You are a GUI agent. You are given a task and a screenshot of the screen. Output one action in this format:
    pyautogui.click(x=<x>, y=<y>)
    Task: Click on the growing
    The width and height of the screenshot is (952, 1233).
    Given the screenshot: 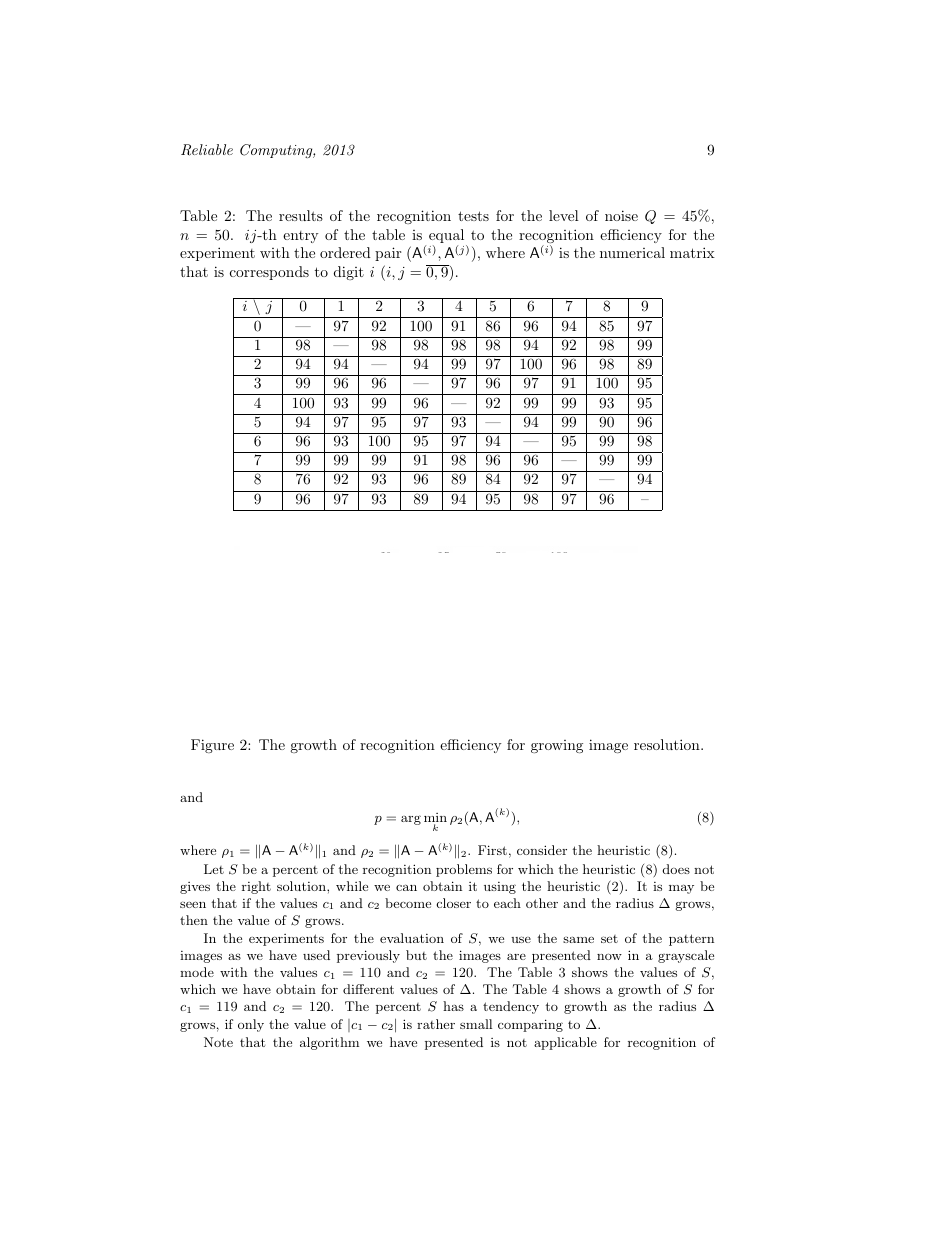 What is the action you would take?
    pyautogui.click(x=557, y=746)
